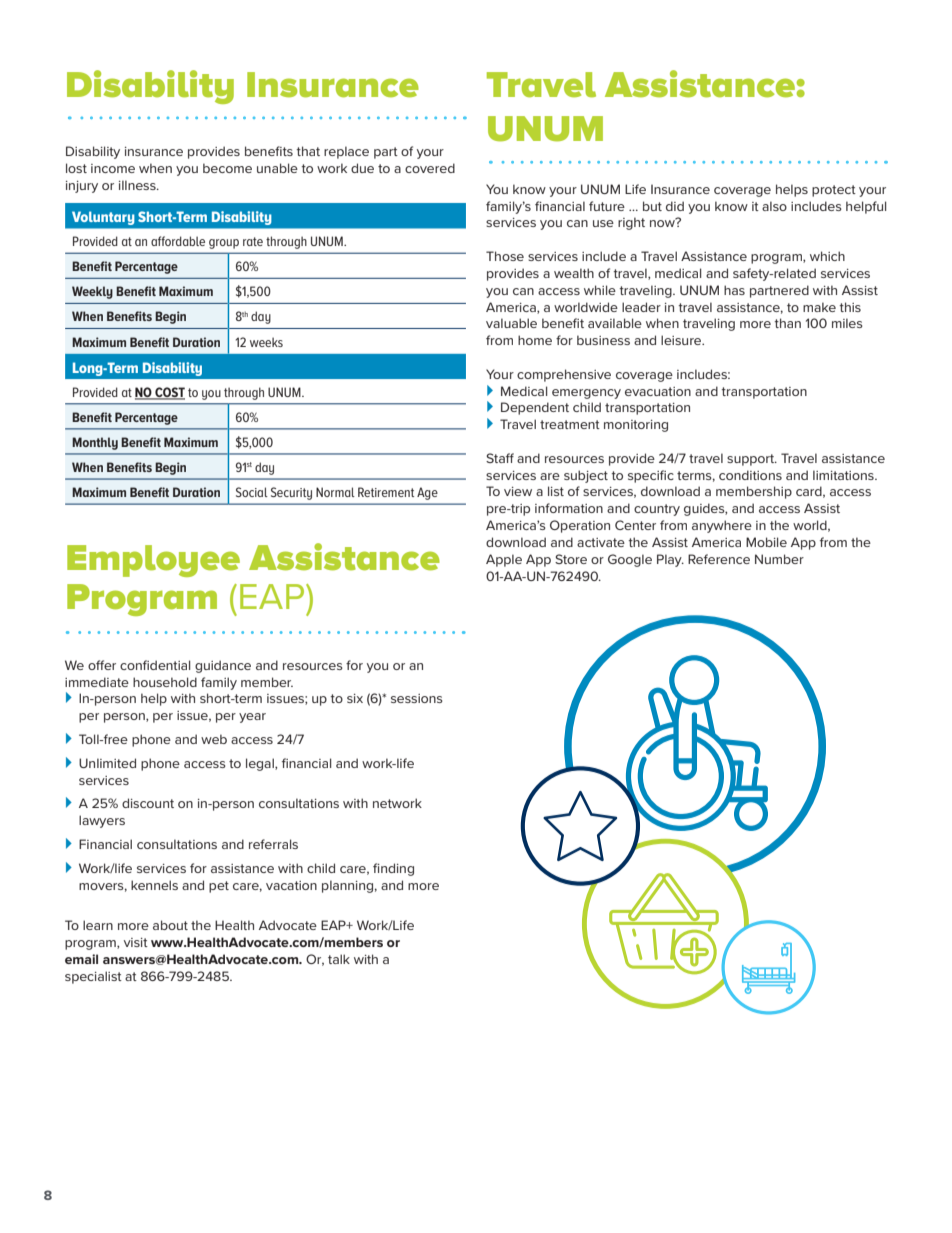  I want to click on Number, so click(779, 559).
